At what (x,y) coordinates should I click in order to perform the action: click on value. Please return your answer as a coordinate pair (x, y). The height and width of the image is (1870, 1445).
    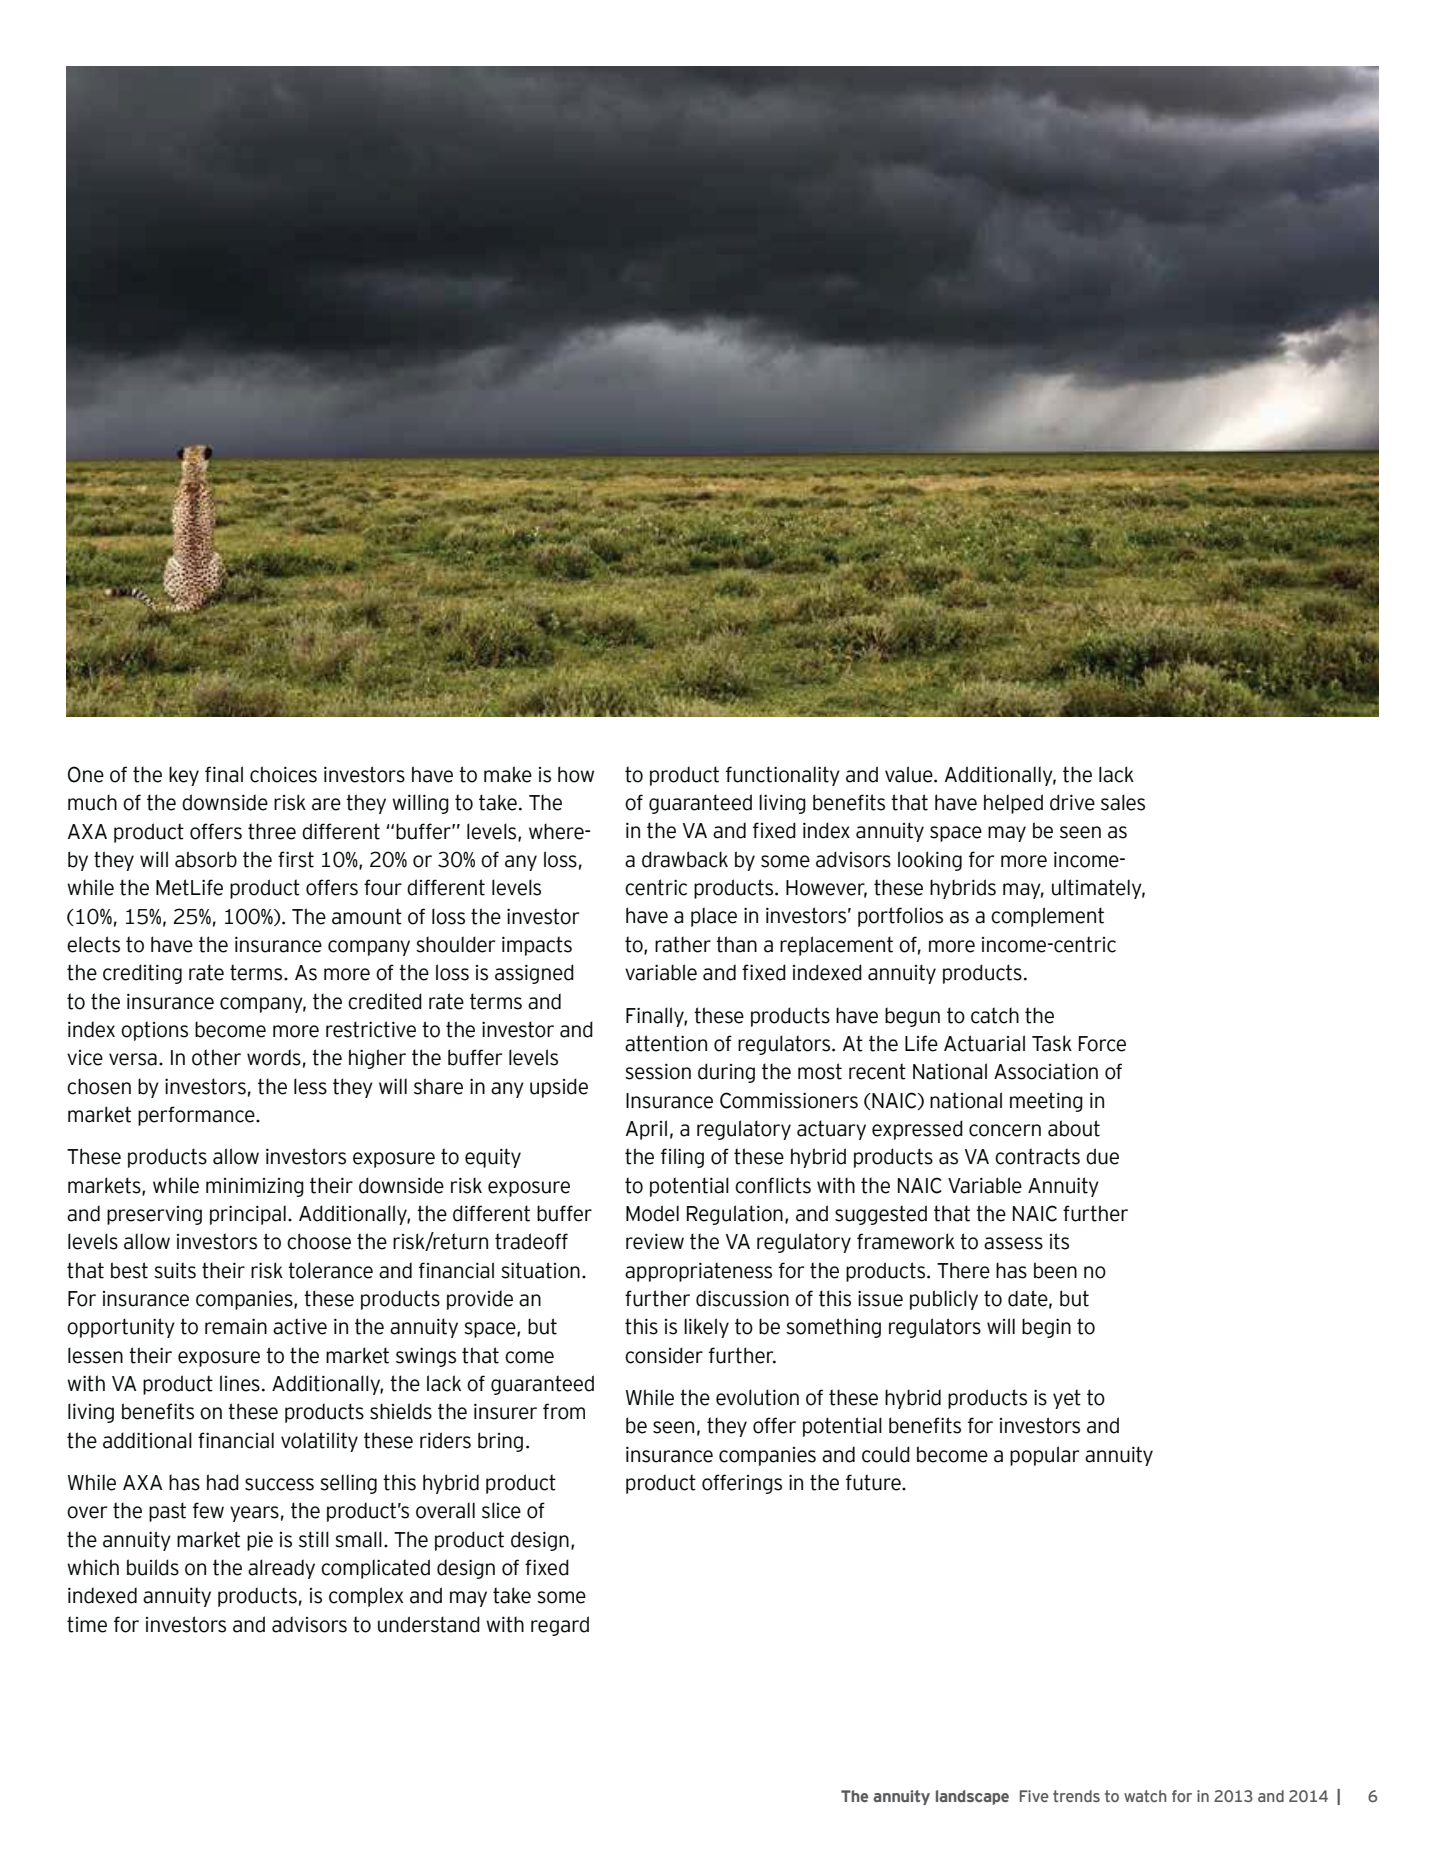
    Looking at the image, I should click on (910, 774).
